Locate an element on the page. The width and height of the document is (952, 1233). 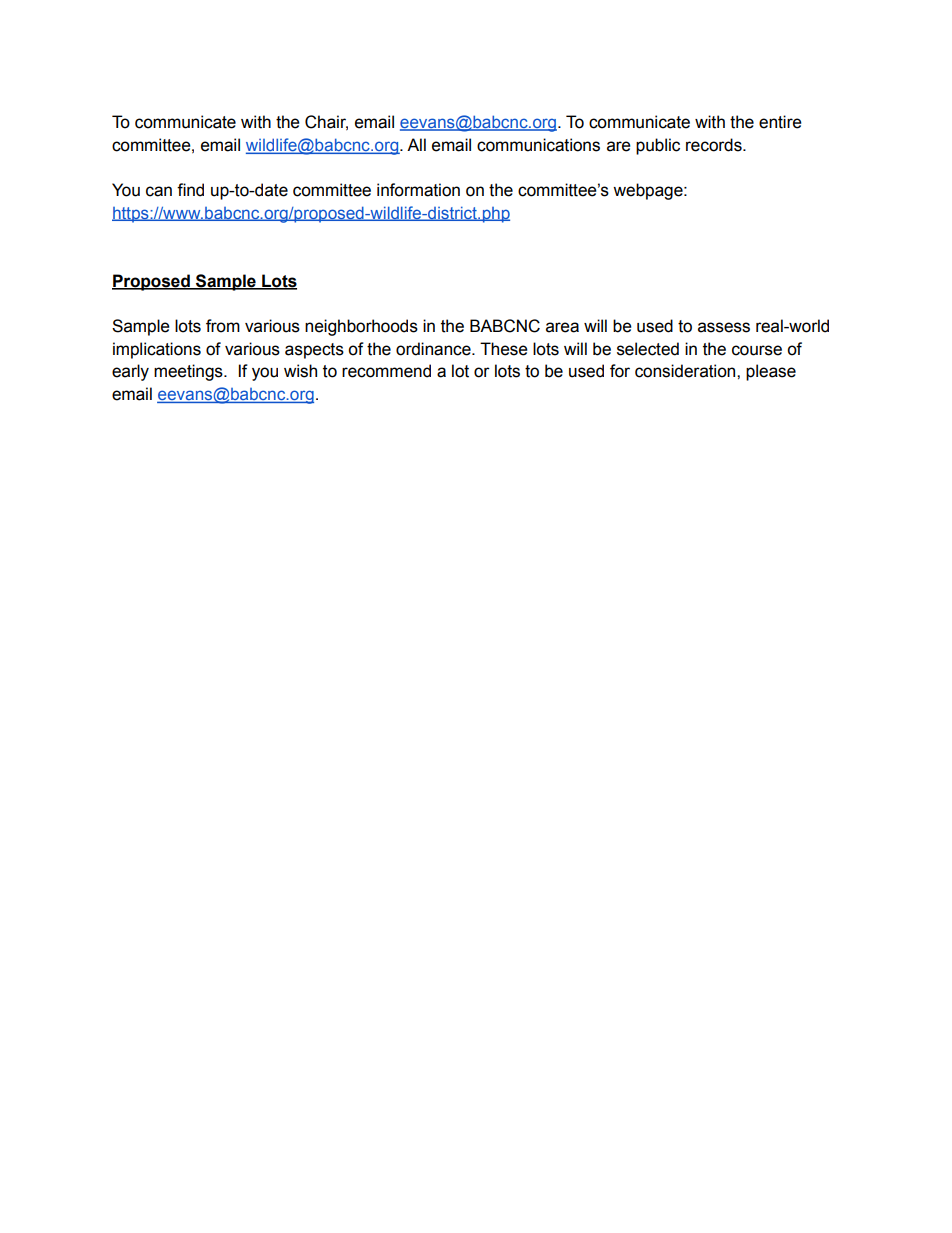
meetings is located at coordinates (189, 372).
